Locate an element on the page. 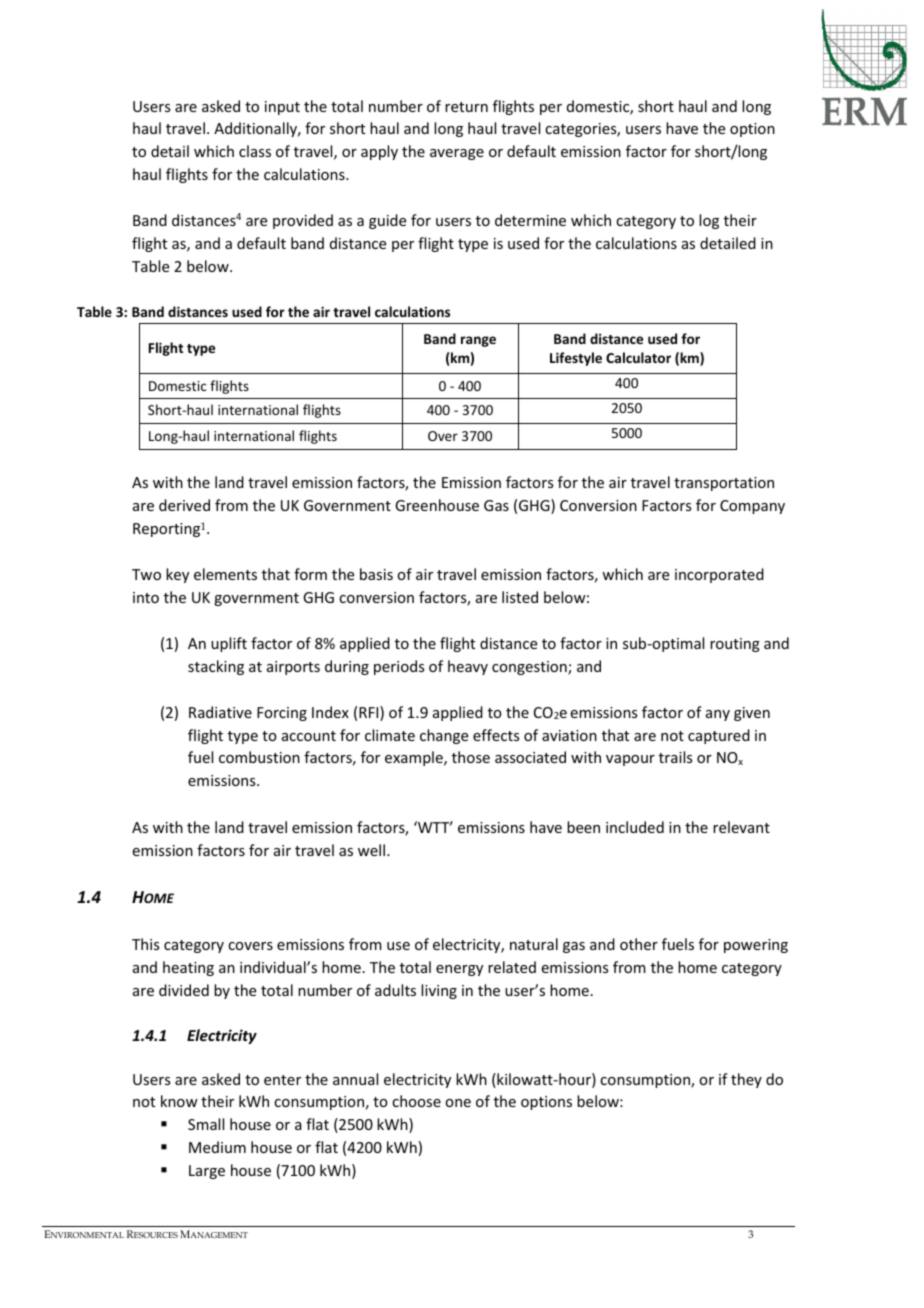 The image size is (924, 1308). class is located at coordinates (255, 151).
